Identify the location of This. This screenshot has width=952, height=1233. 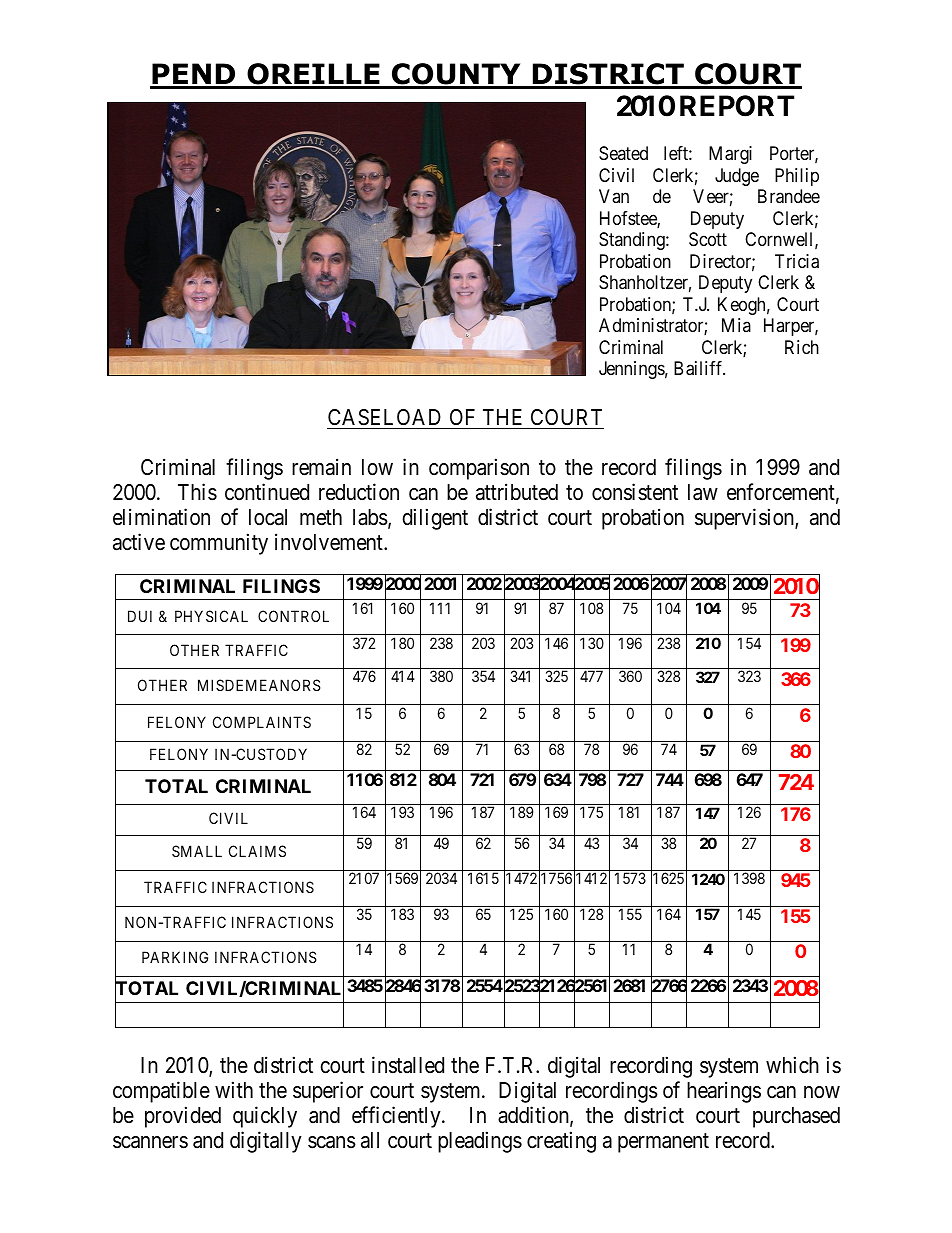
(197, 492).
